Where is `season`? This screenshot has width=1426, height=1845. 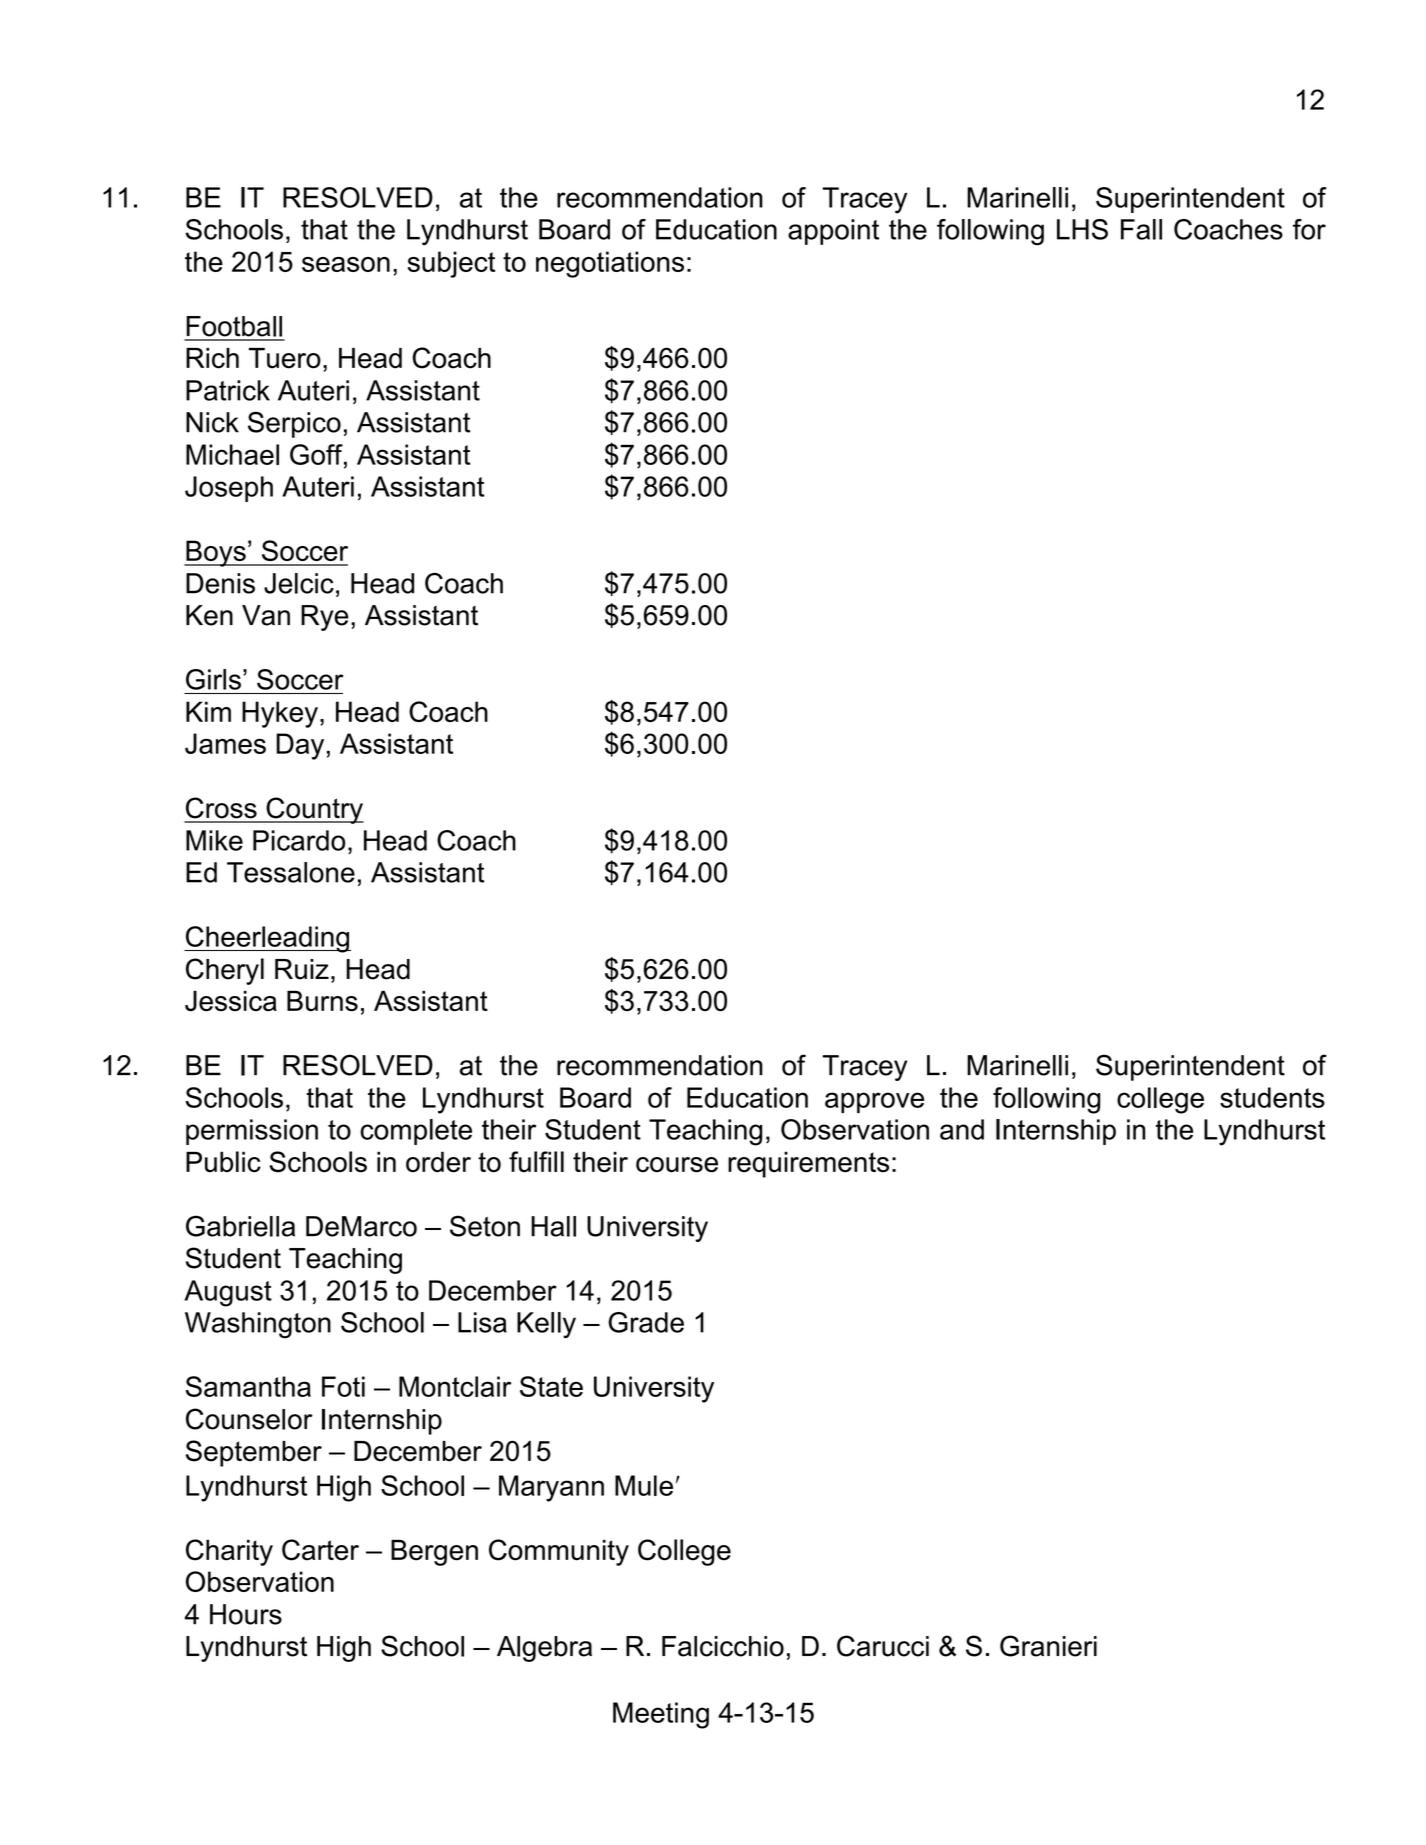
season is located at coordinates (346, 264).
